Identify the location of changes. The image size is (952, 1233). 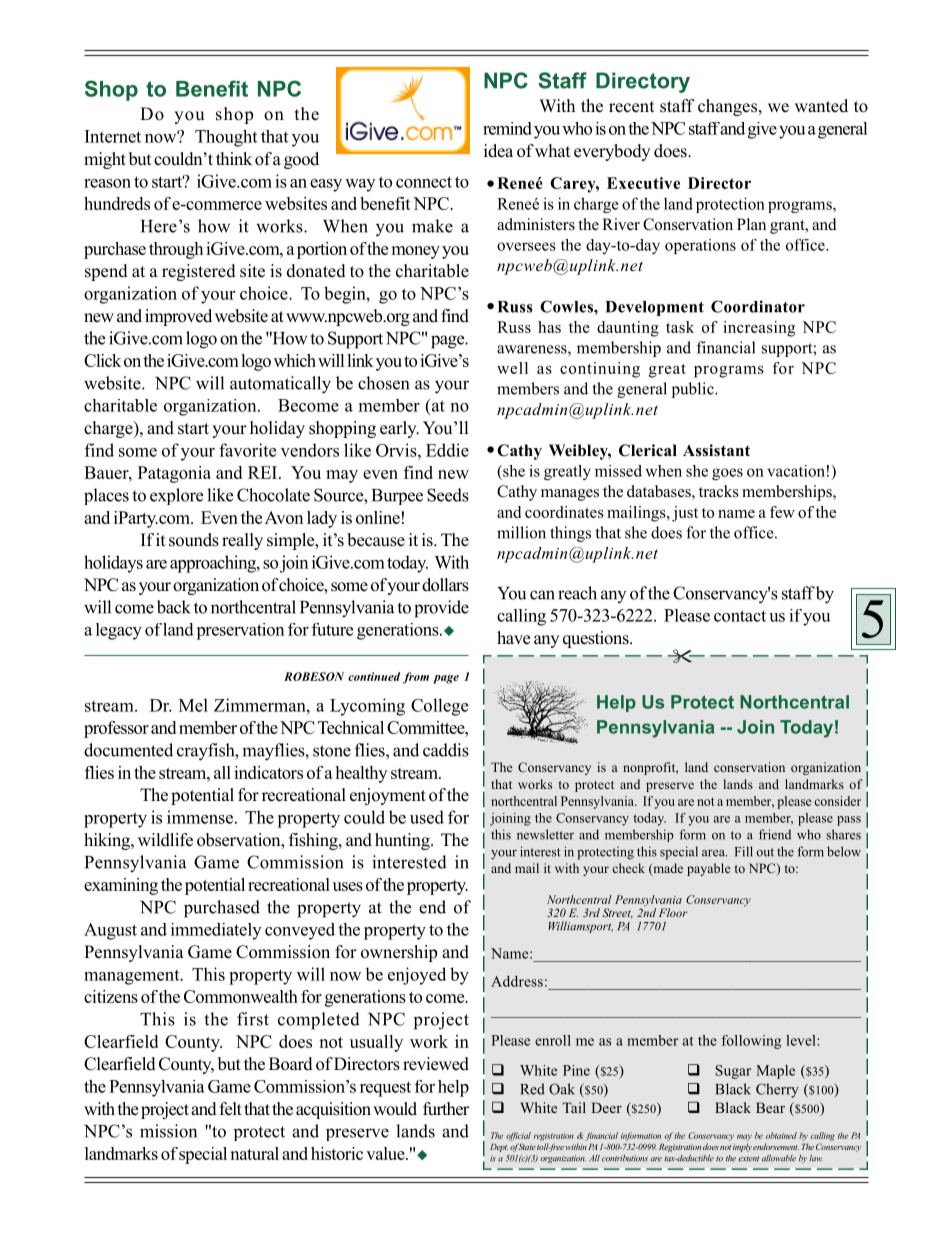
(727, 107).
